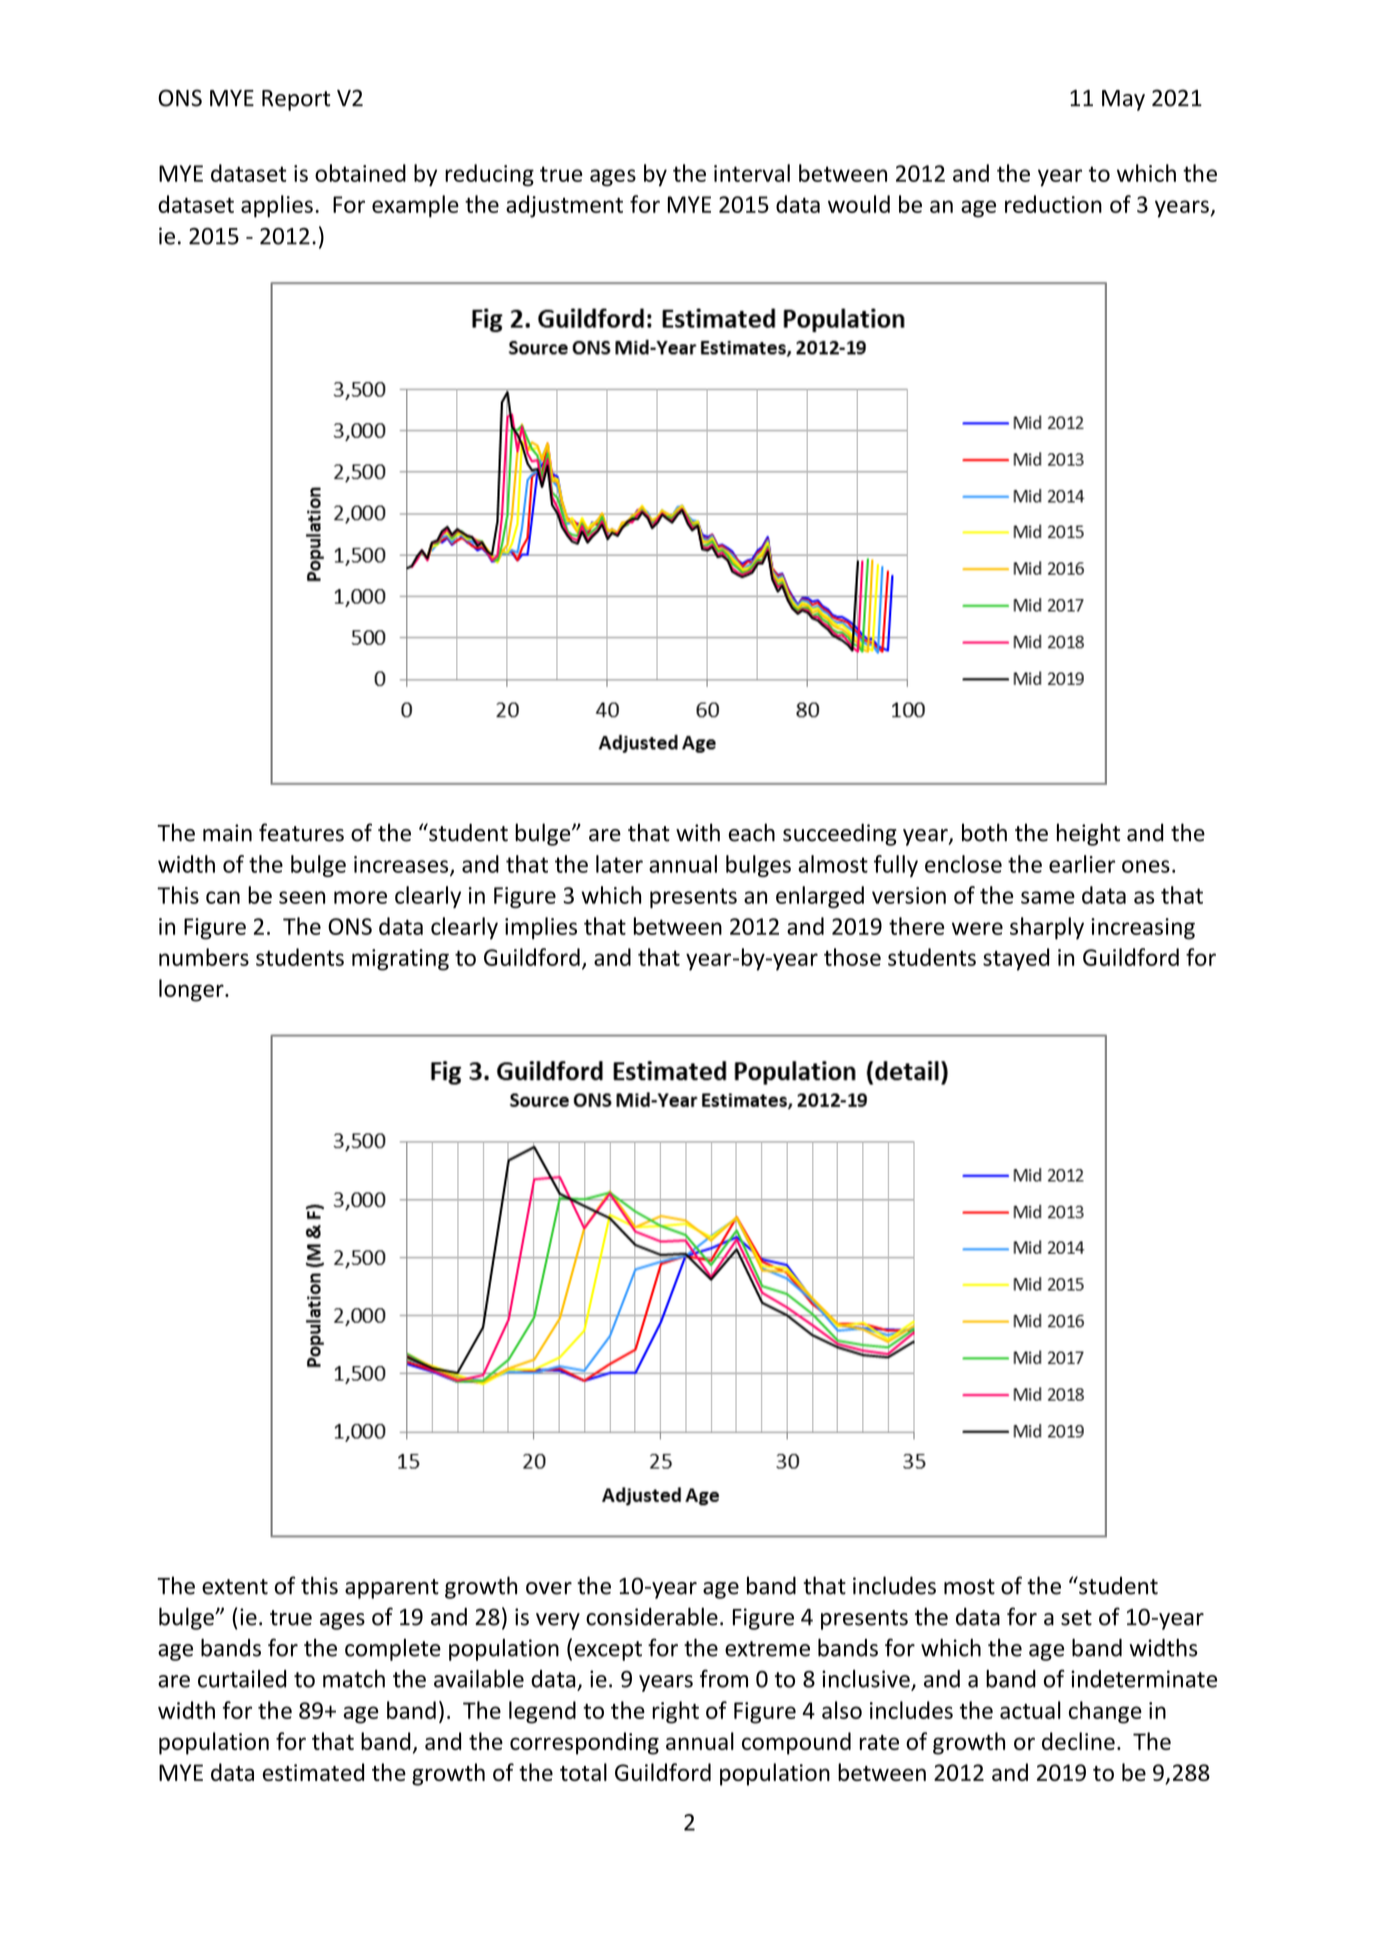 This screenshot has width=1379, height=1950. What do you see at coordinates (313, 1772) in the screenshot?
I see `estimated` at bounding box center [313, 1772].
